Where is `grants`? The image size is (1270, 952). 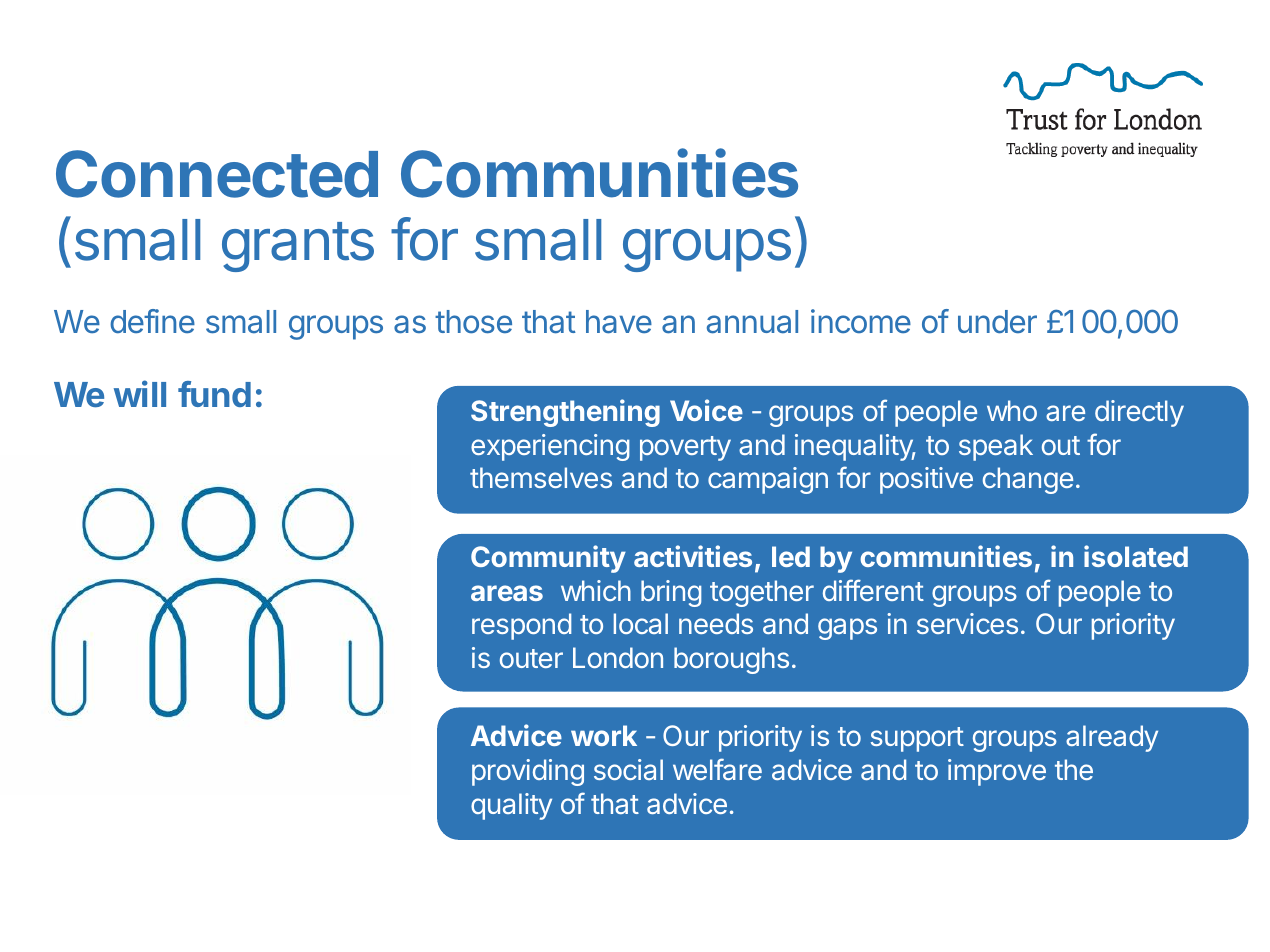 grants is located at coordinates (298, 247).
